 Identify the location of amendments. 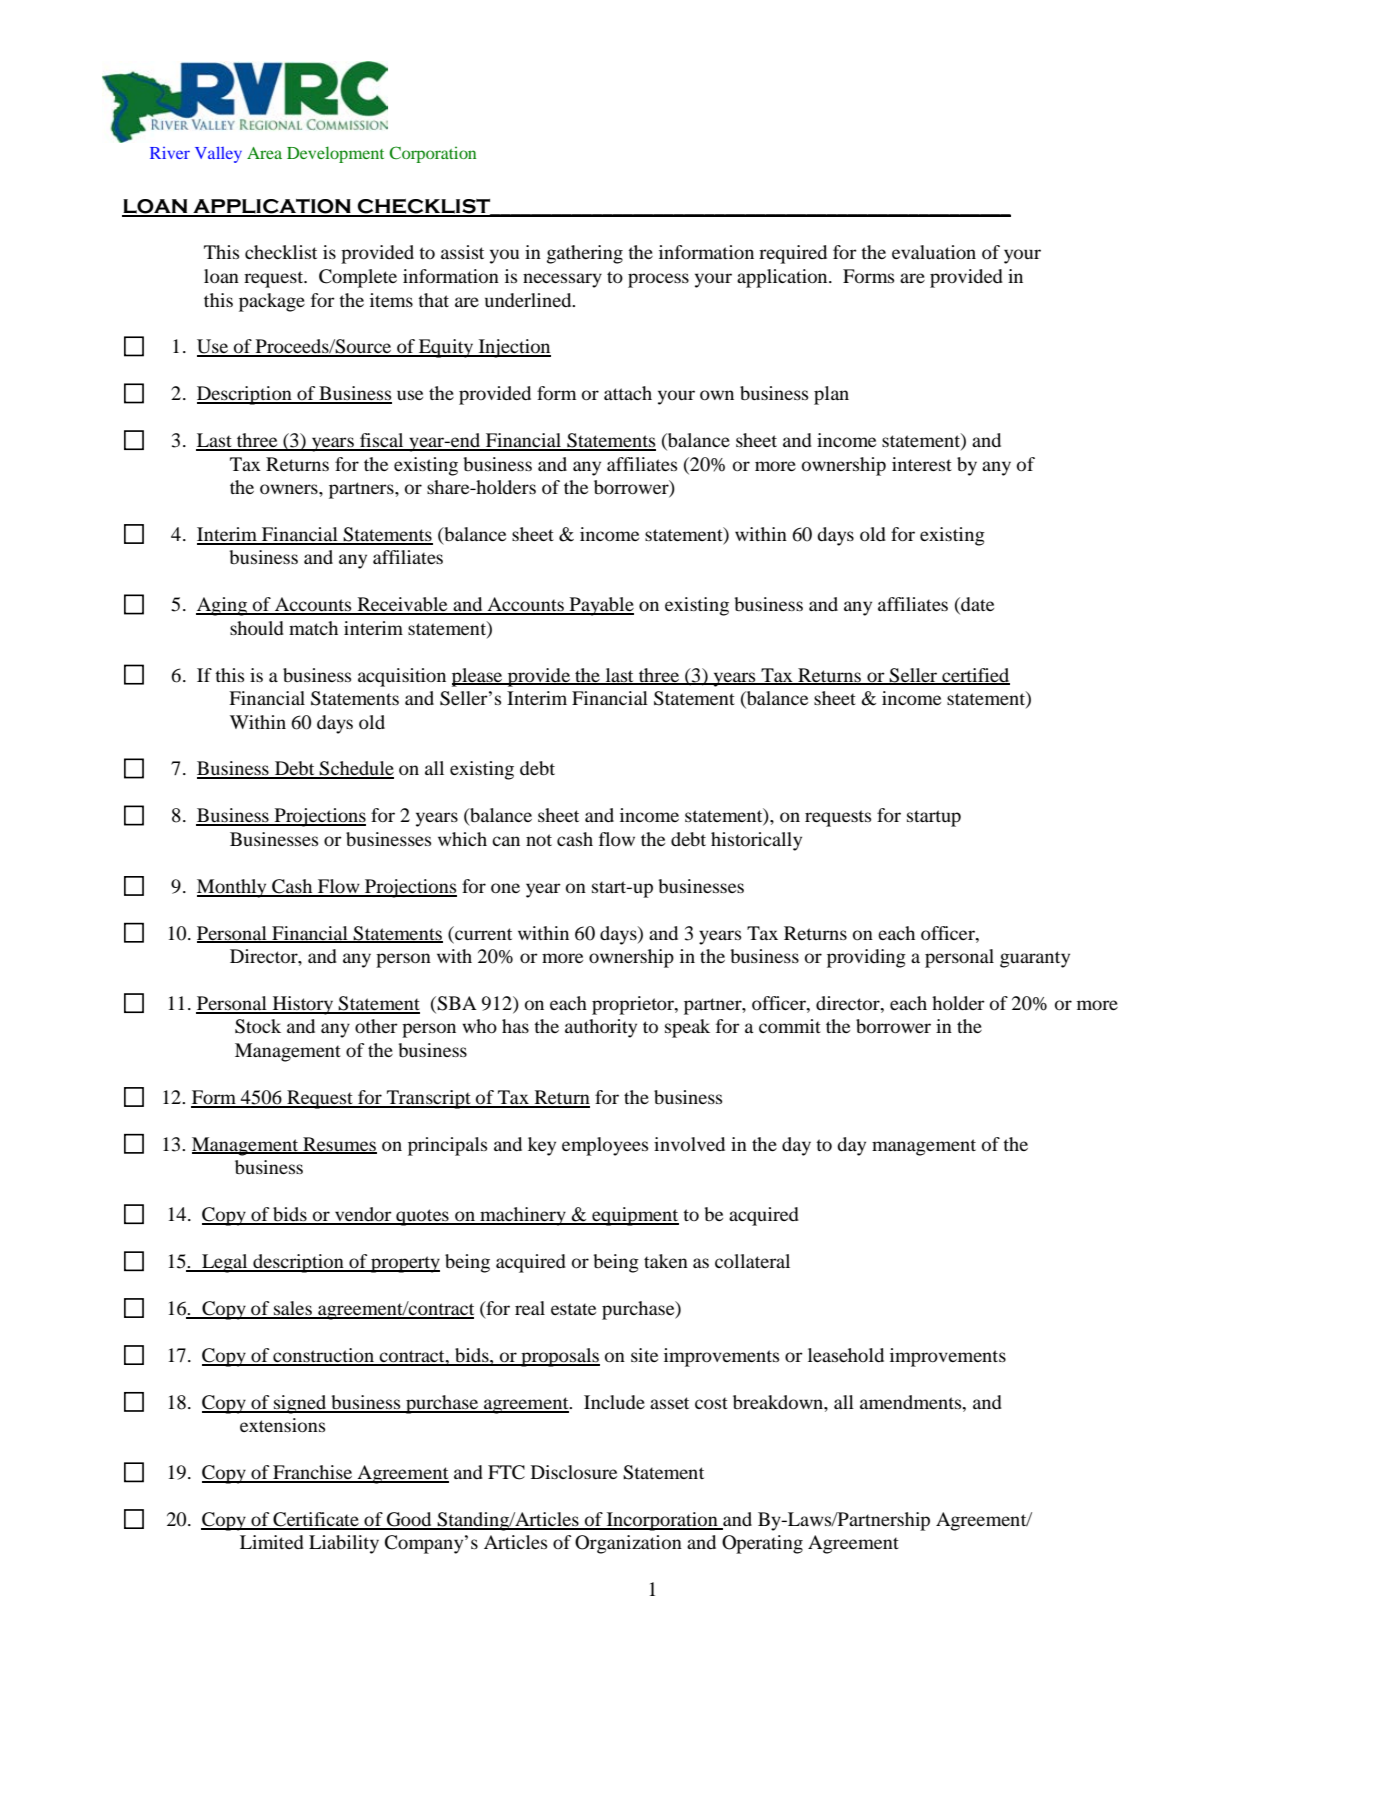
(912, 1402).
